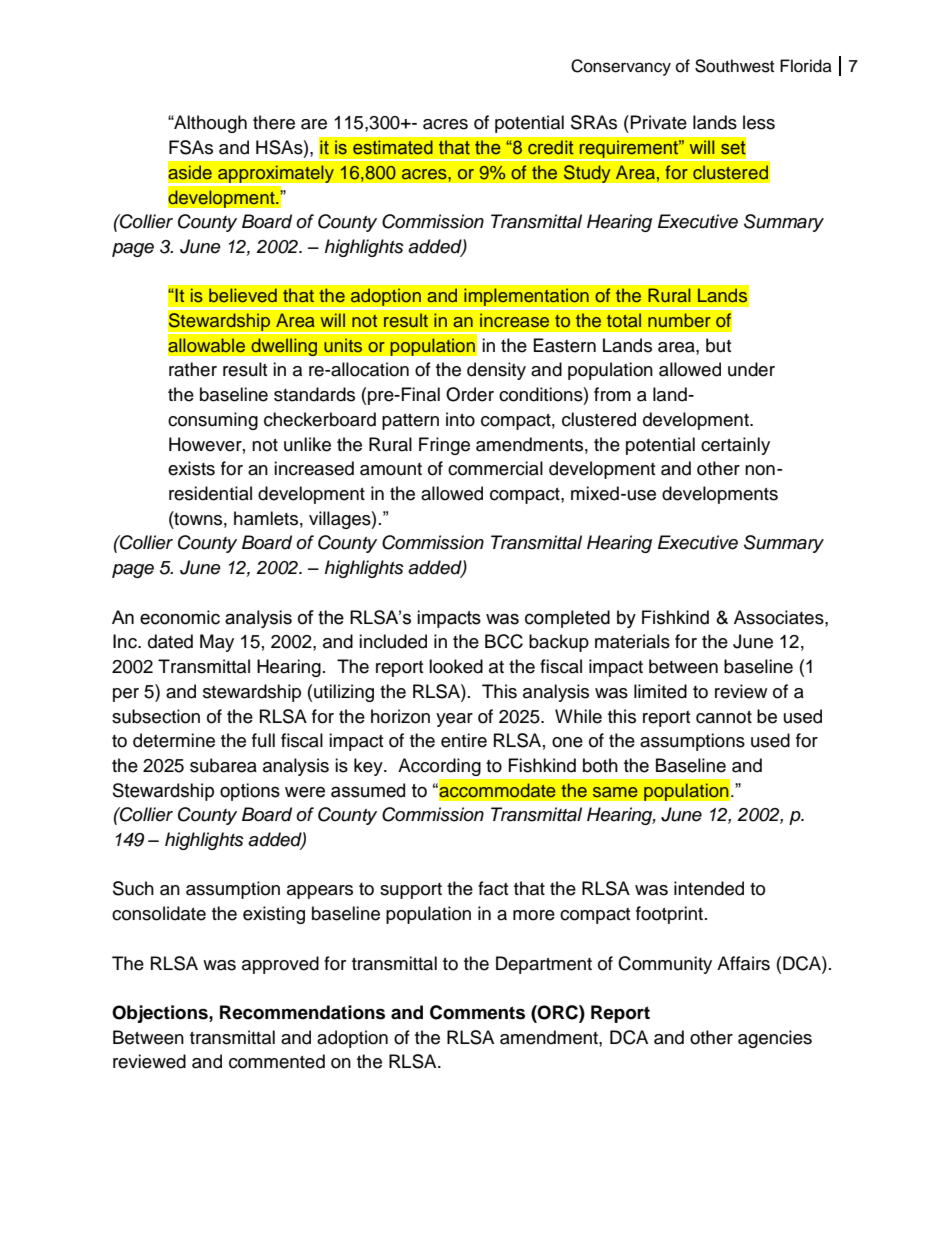 This image has height=1233, width=952. What do you see at coordinates (193, 369) in the image?
I see `rather` at bounding box center [193, 369].
